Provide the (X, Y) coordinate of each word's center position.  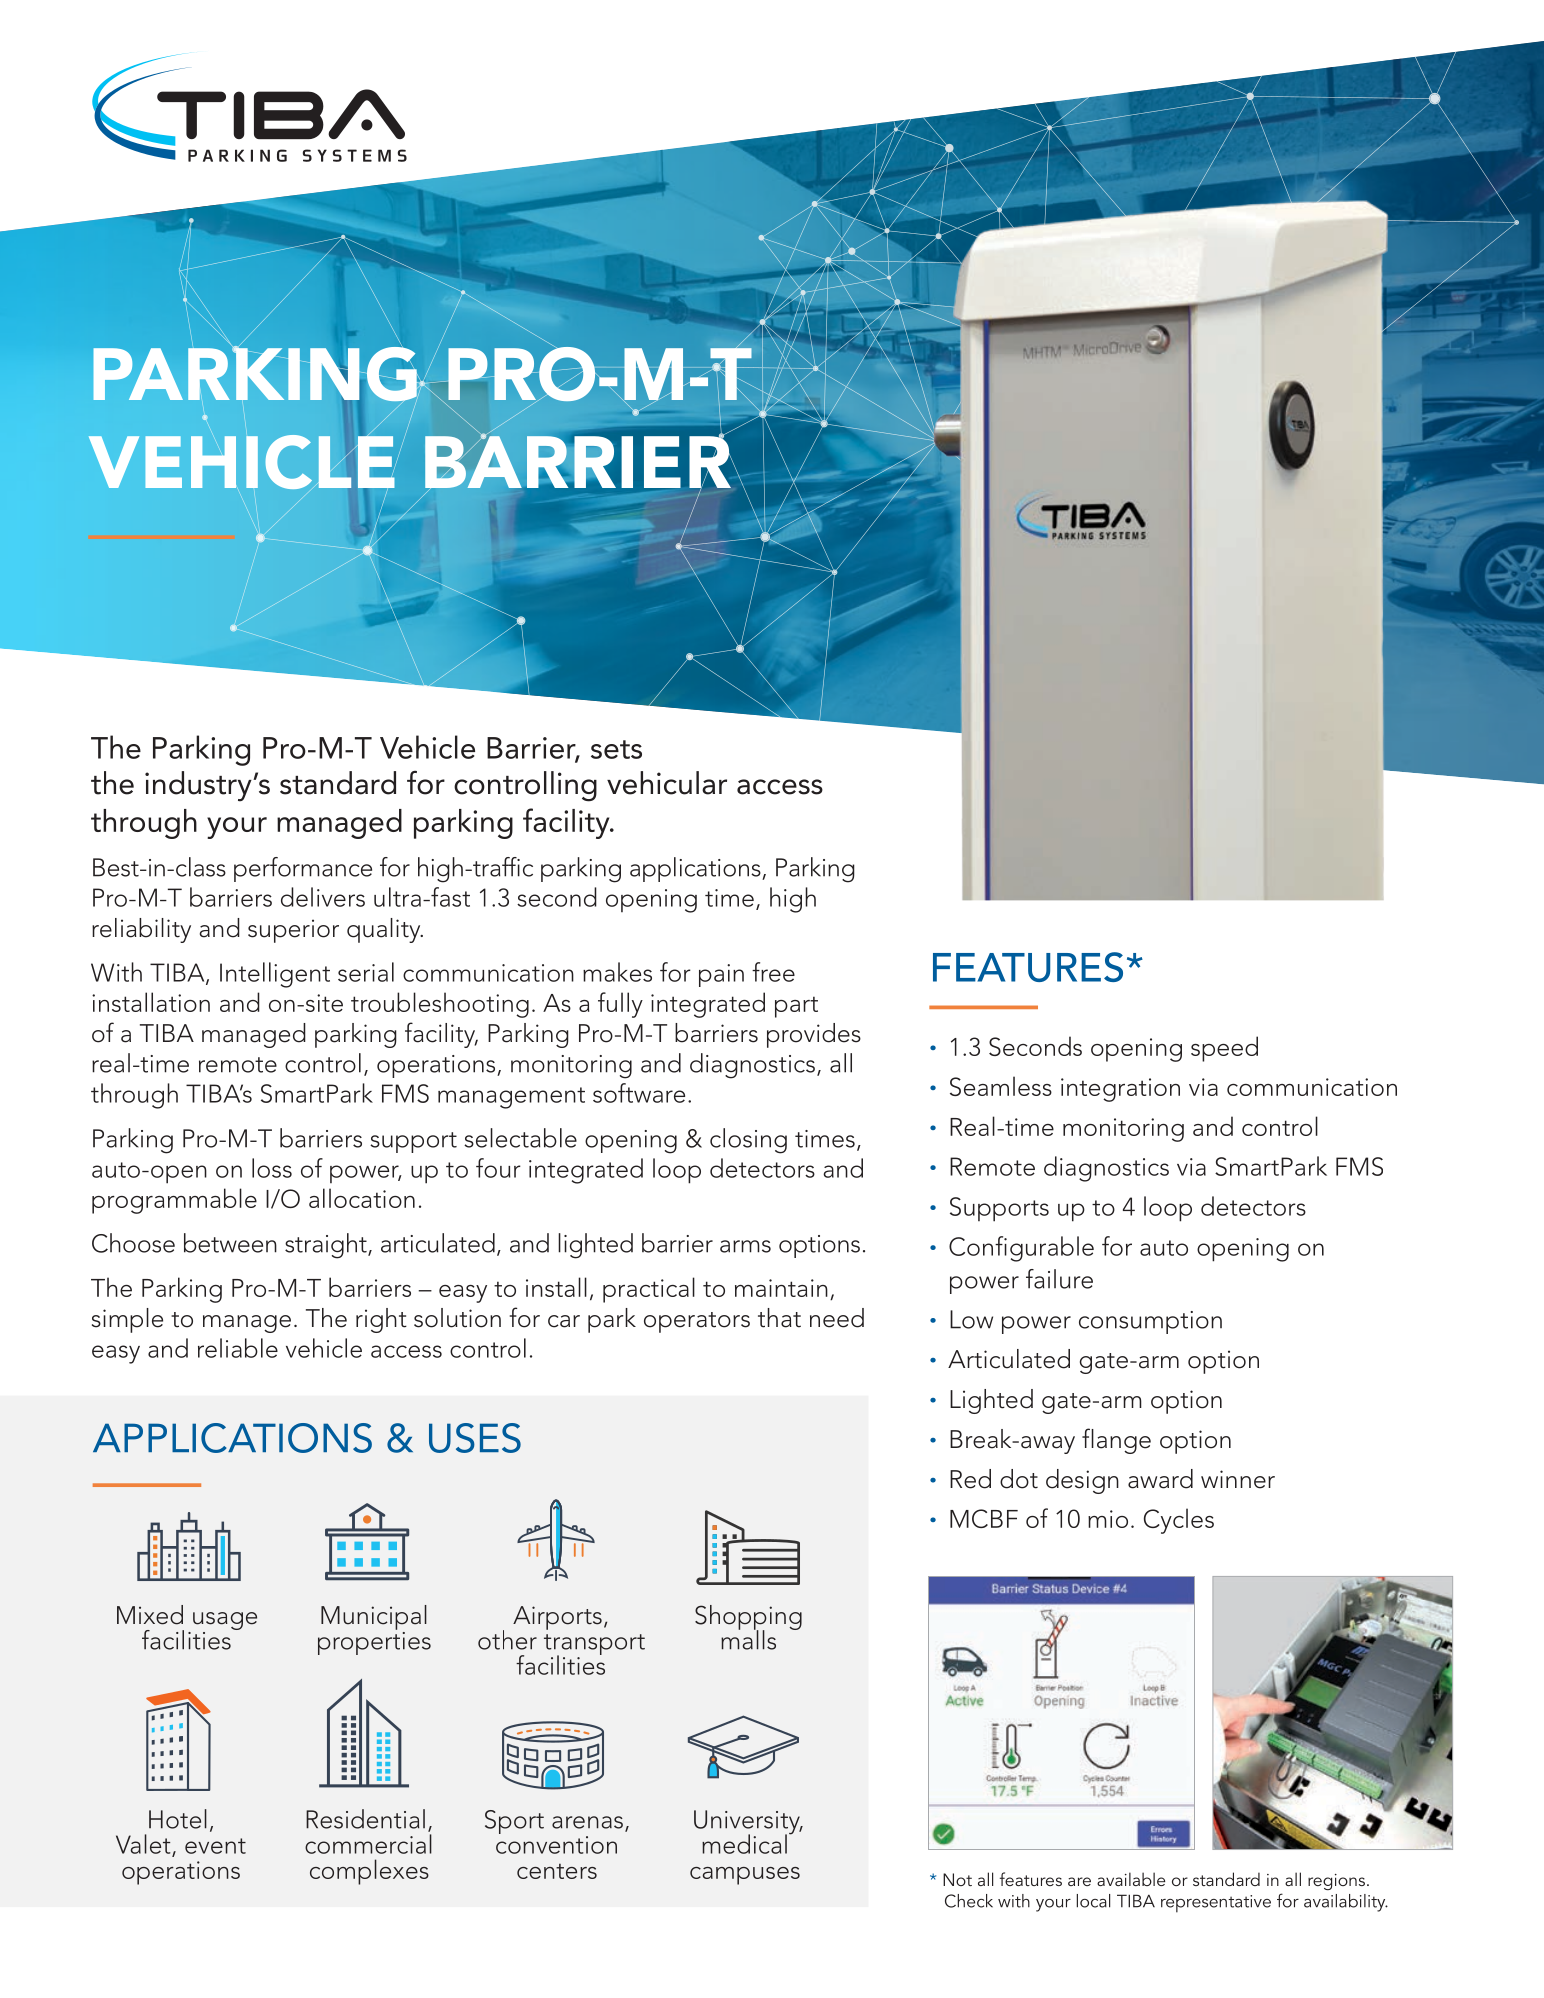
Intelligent (275, 975)
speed (1224, 1049)
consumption (1150, 1322)
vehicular (667, 783)
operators (697, 1322)
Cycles (1179, 1521)
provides (814, 1035)
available (1131, 1879)
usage (225, 1622)
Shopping (748, 1619)
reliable (238, 1348)
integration (1120, 1090)
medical (744, 1844)
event (215, 1846)
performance (303, 869)
